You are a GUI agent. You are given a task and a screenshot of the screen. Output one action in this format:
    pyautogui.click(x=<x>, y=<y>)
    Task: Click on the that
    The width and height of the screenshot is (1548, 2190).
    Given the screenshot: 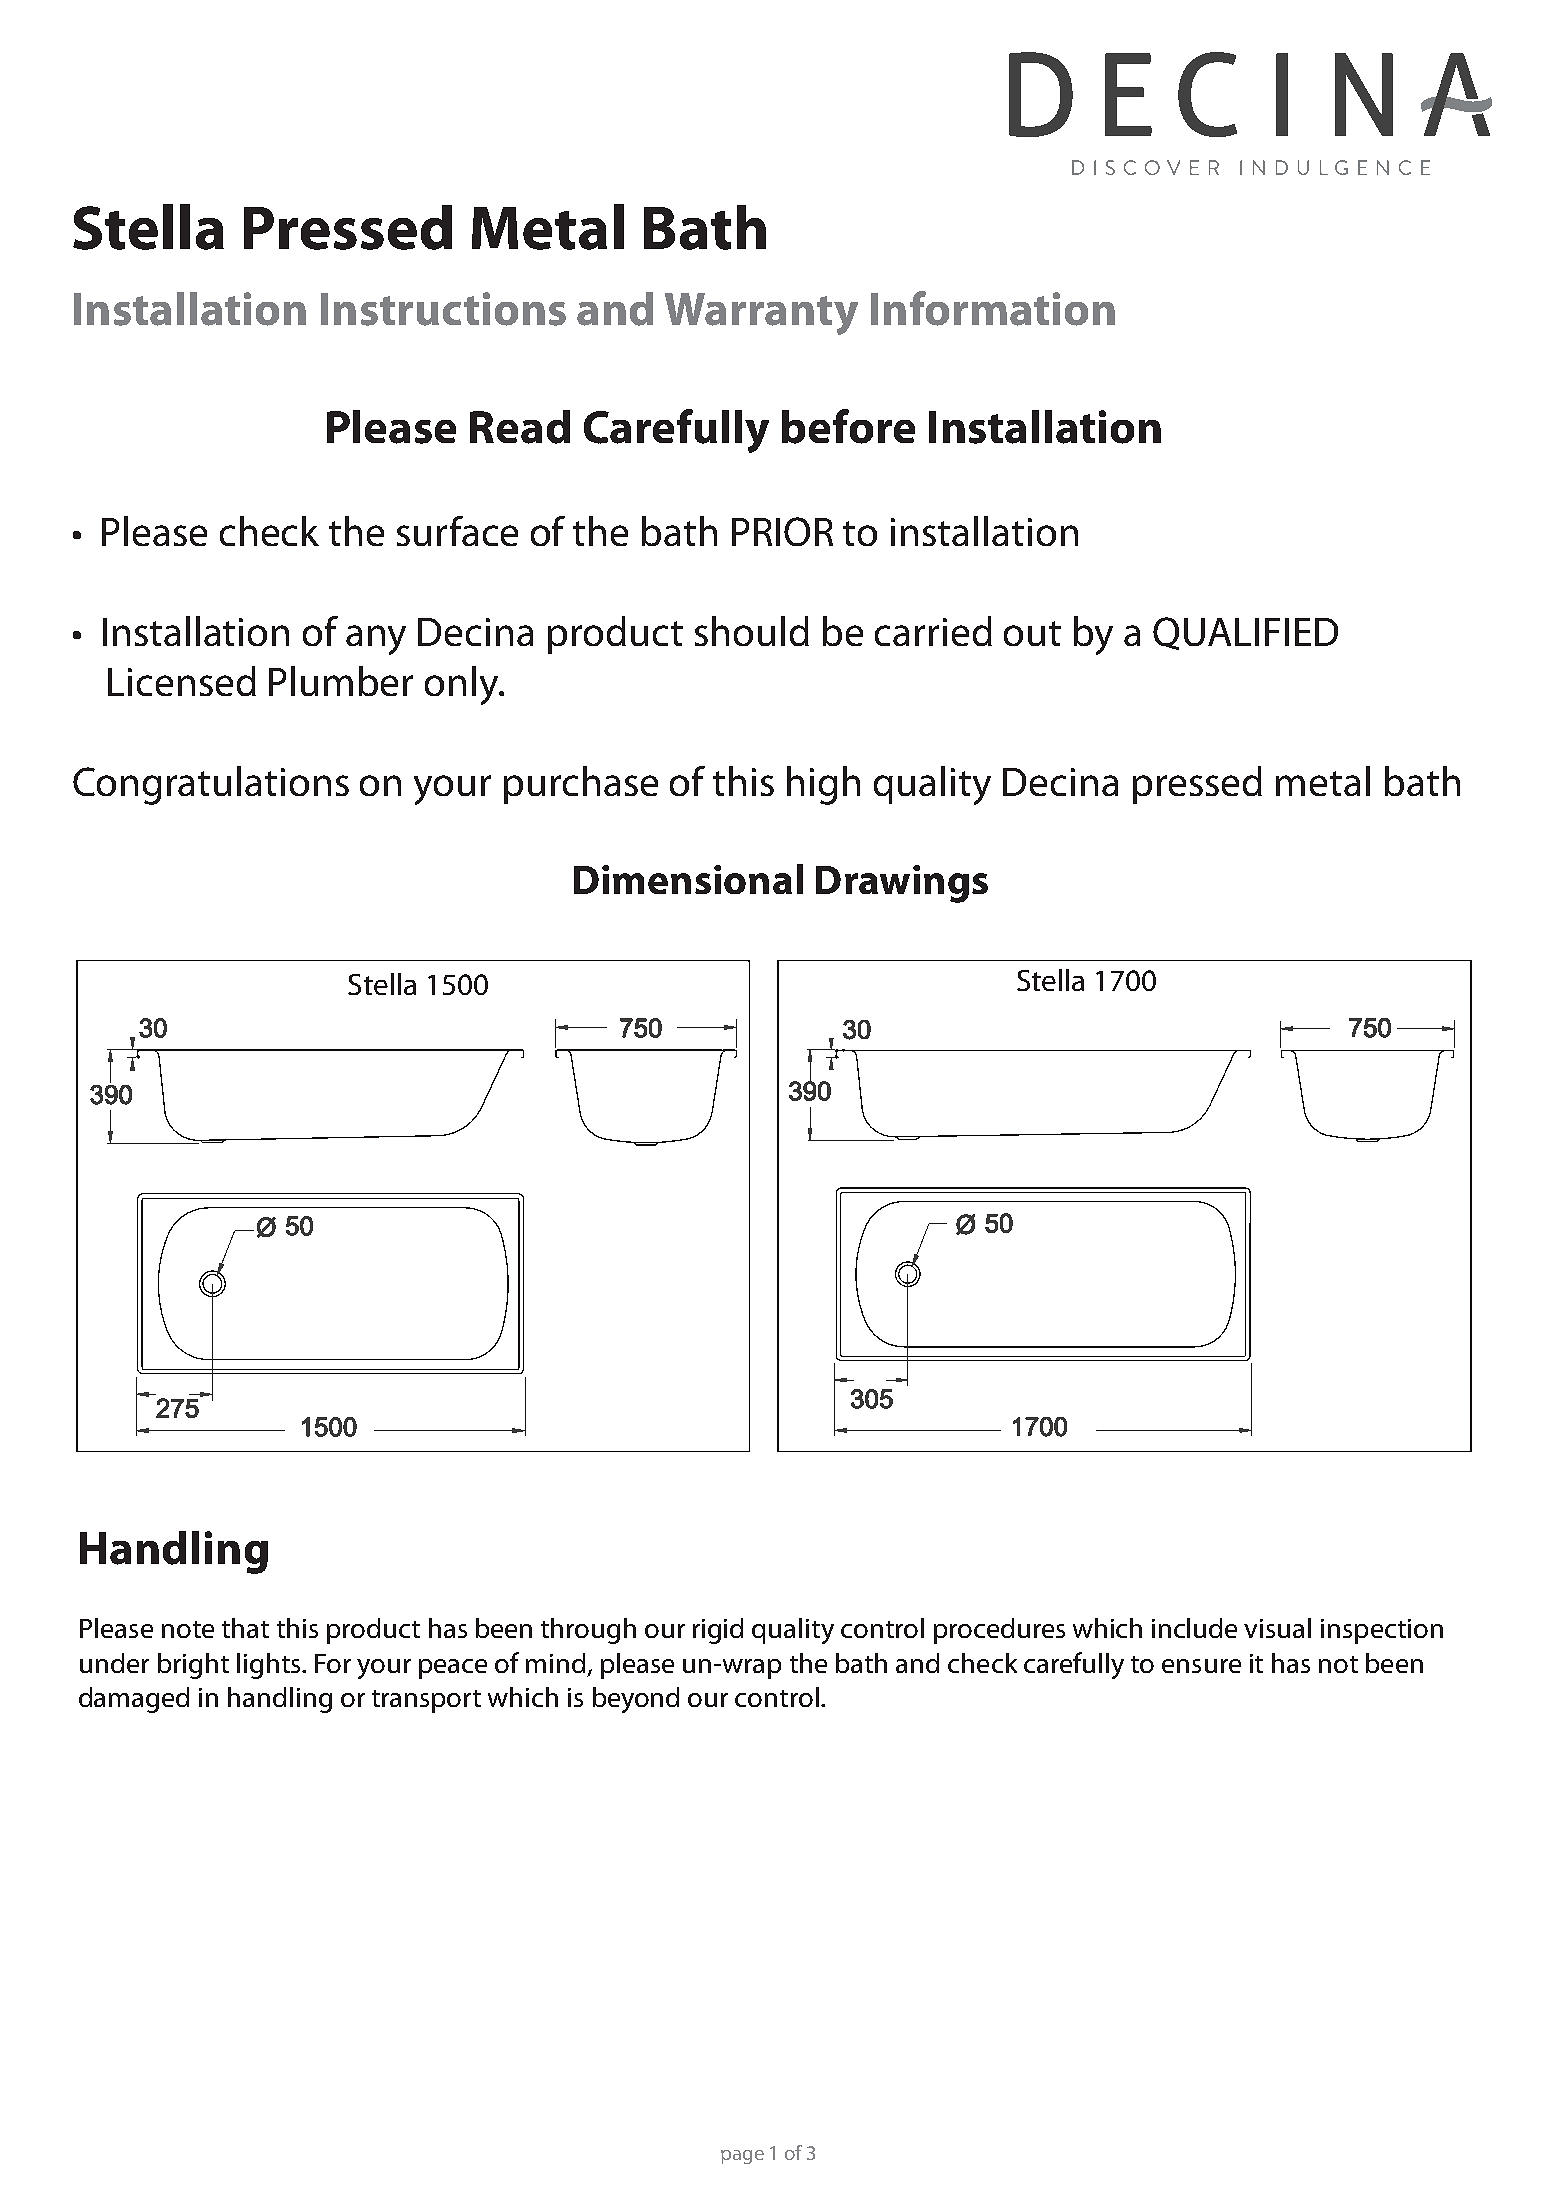 What is the action you would take?
    pyautogui.click(x=245, y=1628)
